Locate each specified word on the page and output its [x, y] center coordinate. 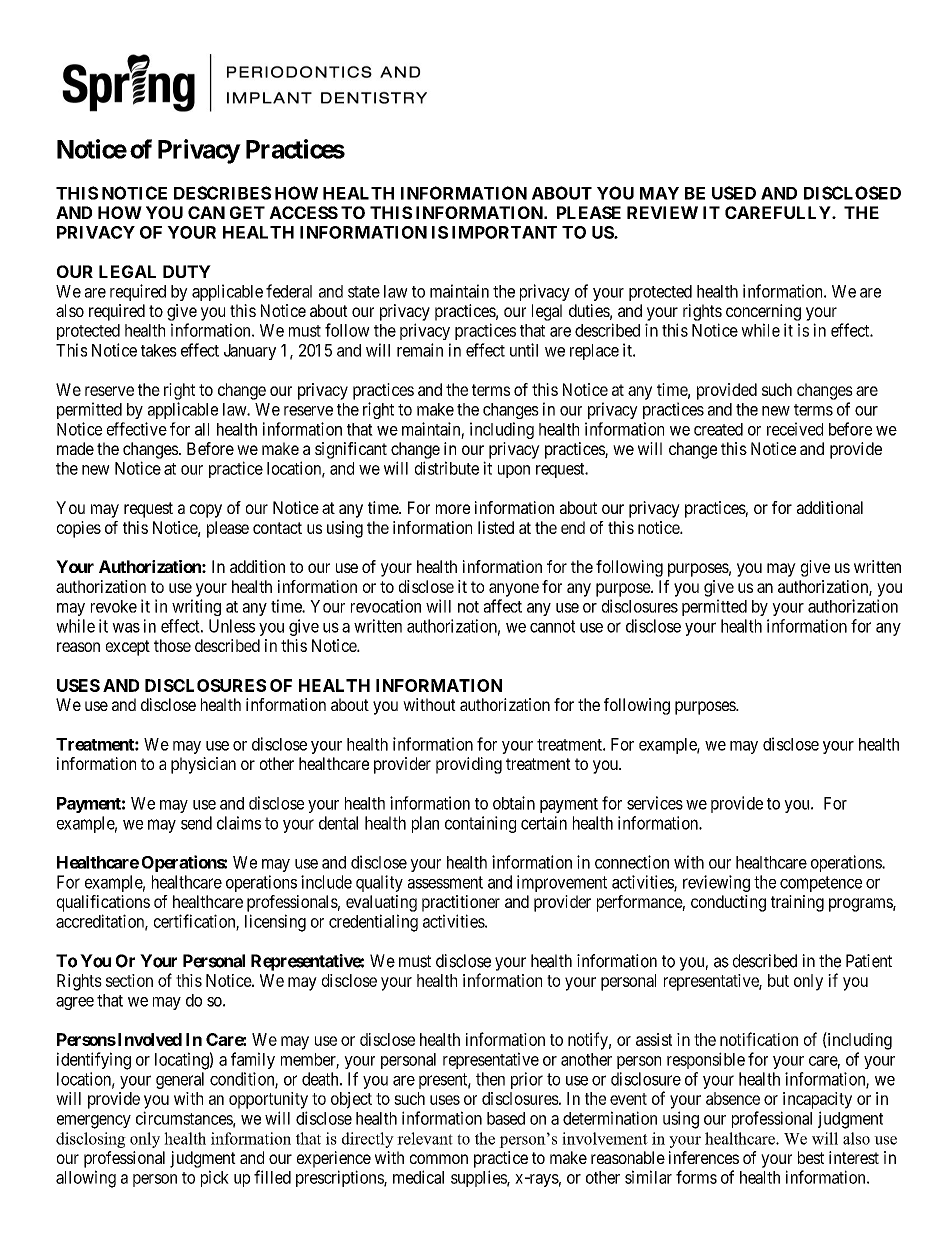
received [795, 429]
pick [215, 1178]
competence [821, 884]
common [439, 1159]
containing [480, 824]
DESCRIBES [222, 193]
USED [734, 193]
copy [206, 511]
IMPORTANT [504, 232]
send [196, 823]
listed [496, 527]
